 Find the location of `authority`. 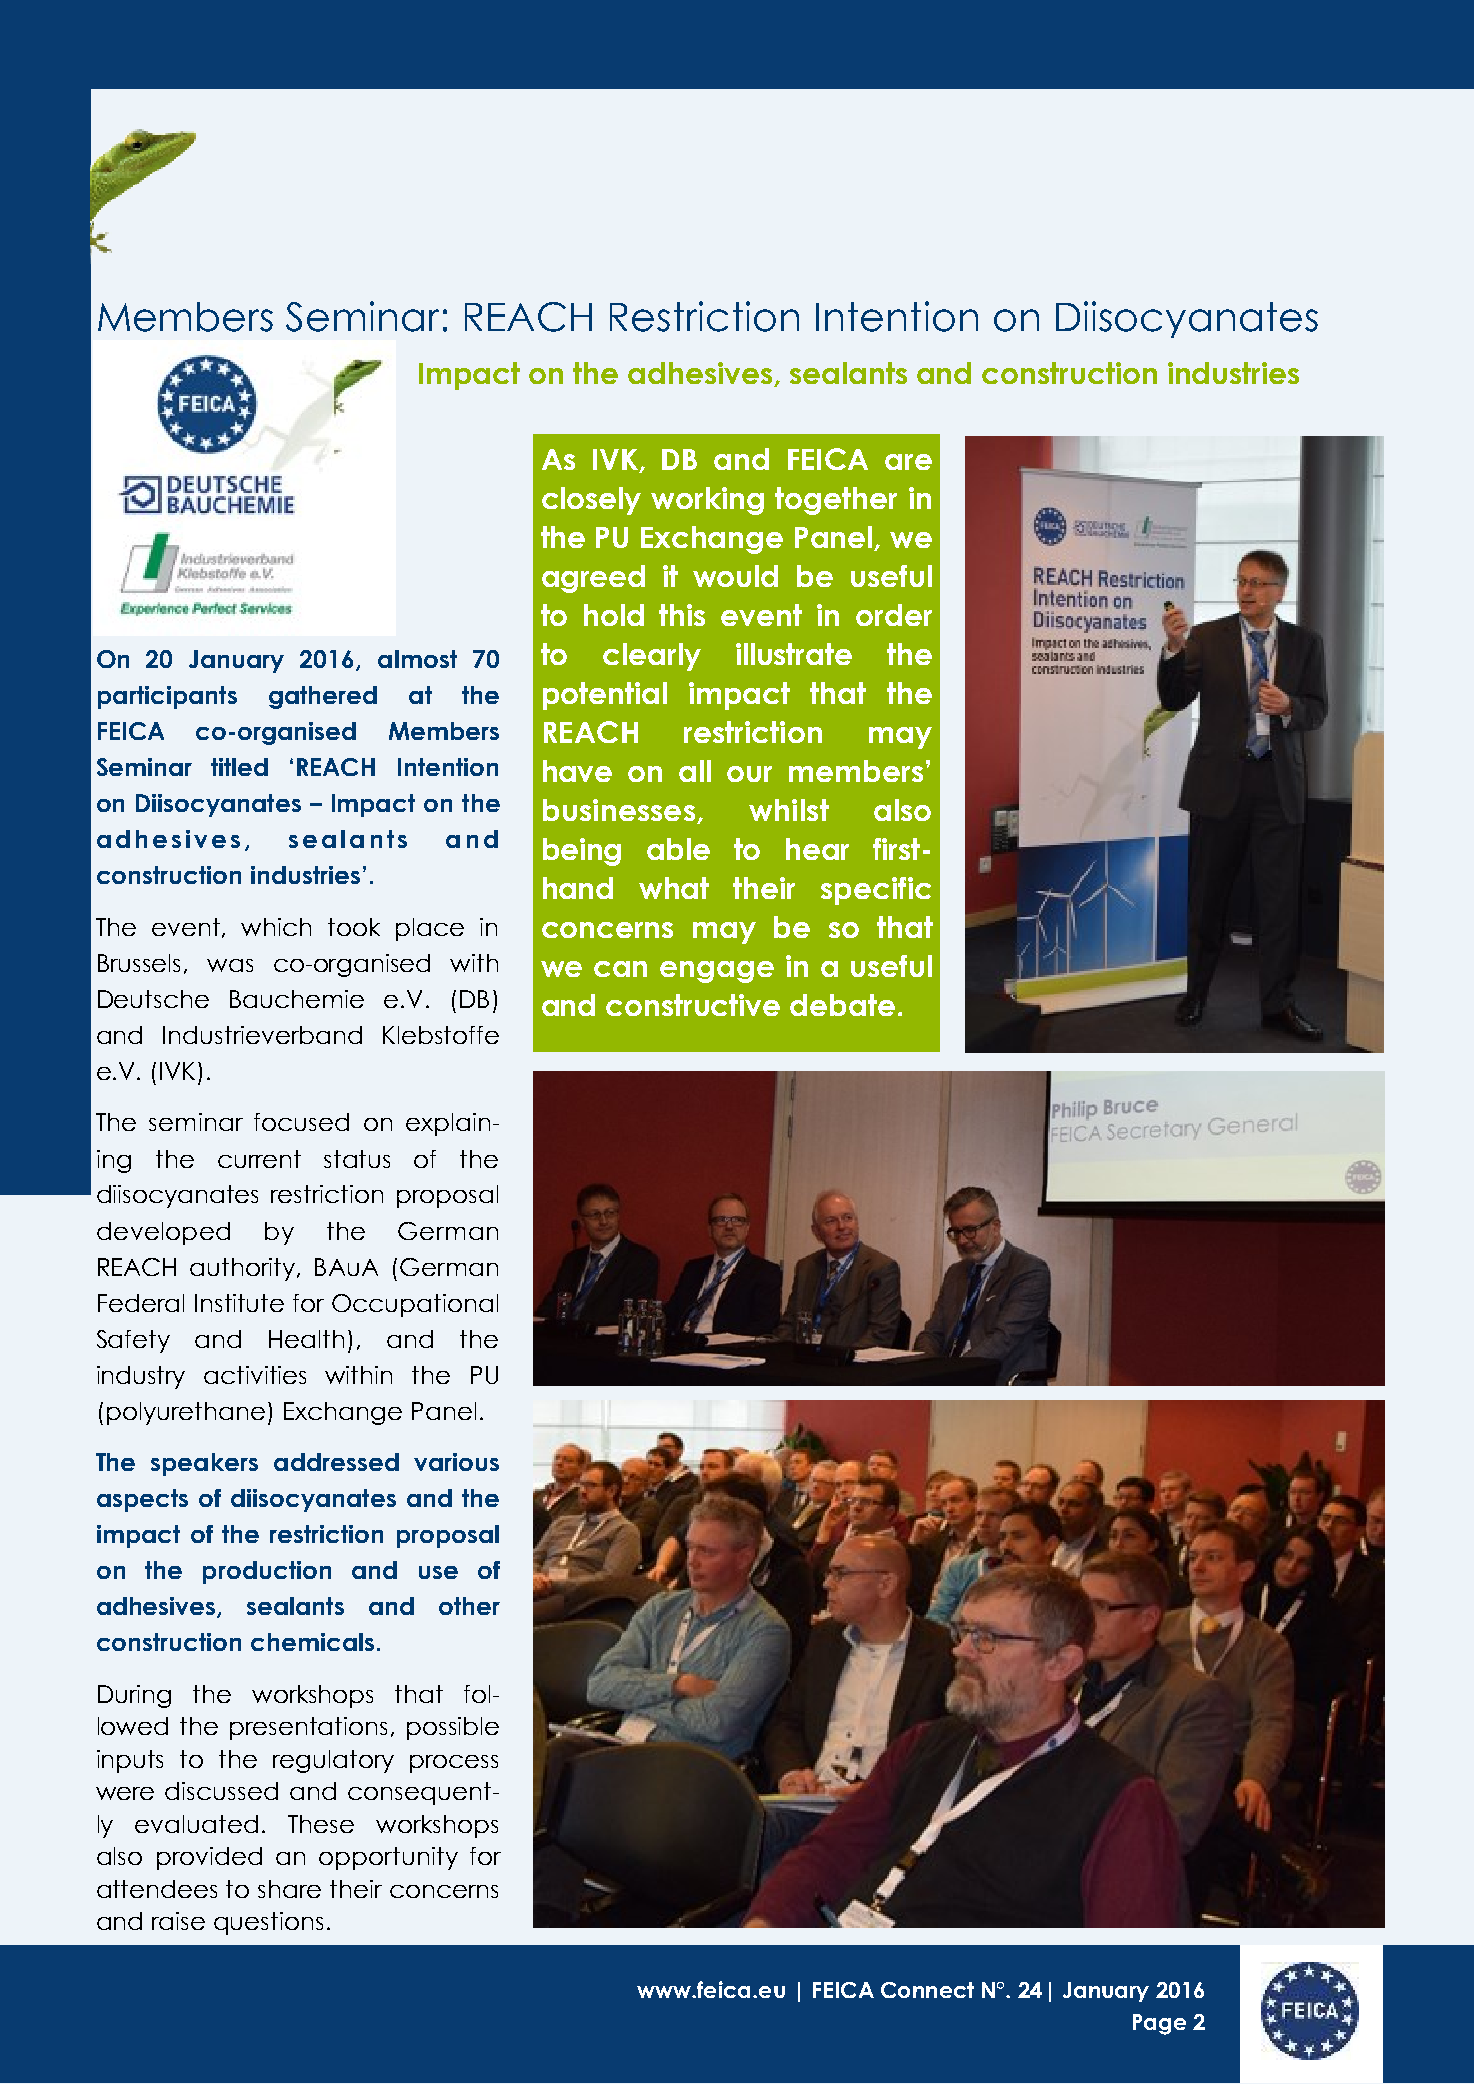

authority is located at coordinates (244, 1269).
